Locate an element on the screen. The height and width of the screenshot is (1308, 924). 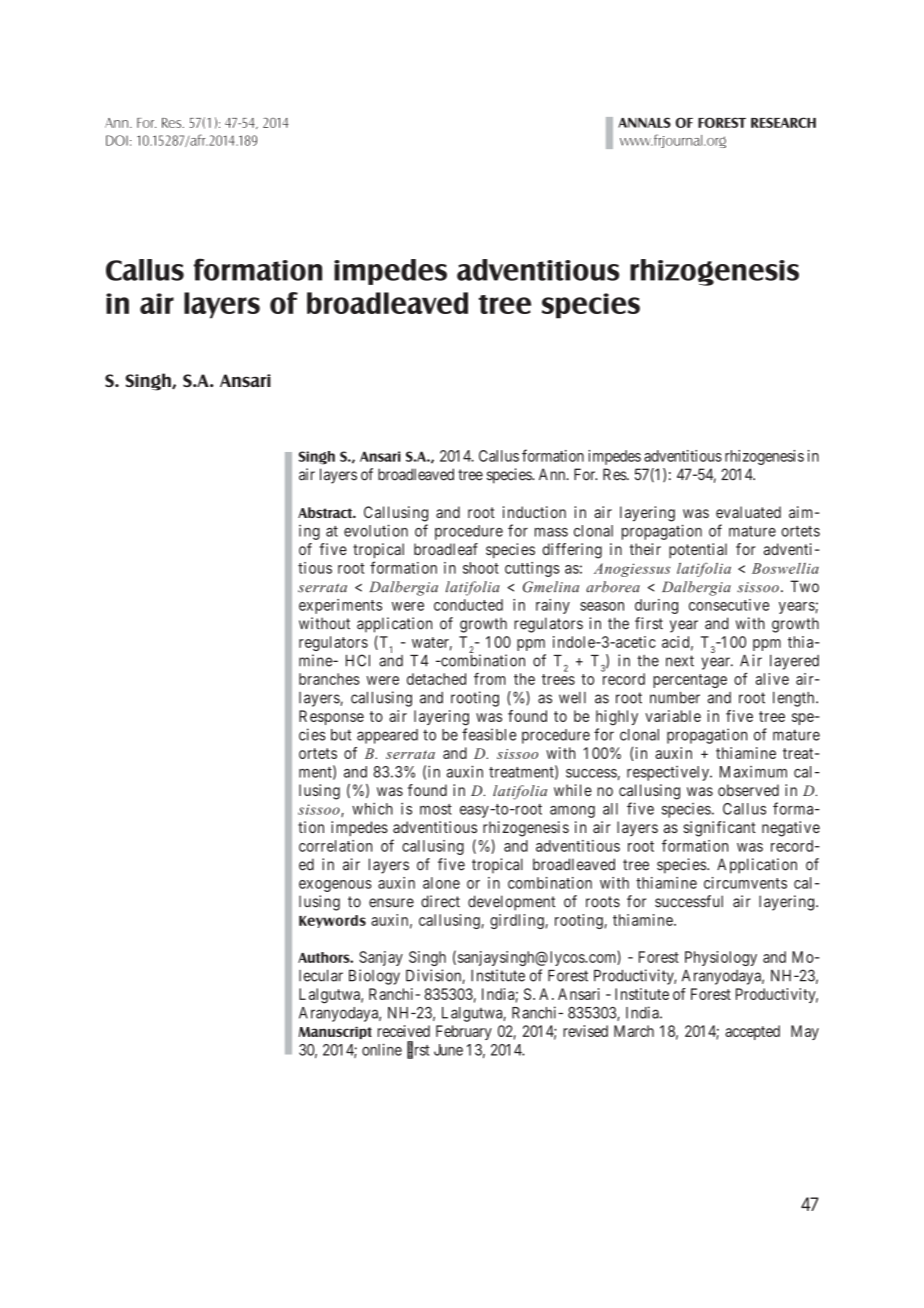
accepted is located at coordinates (752, 1032).
